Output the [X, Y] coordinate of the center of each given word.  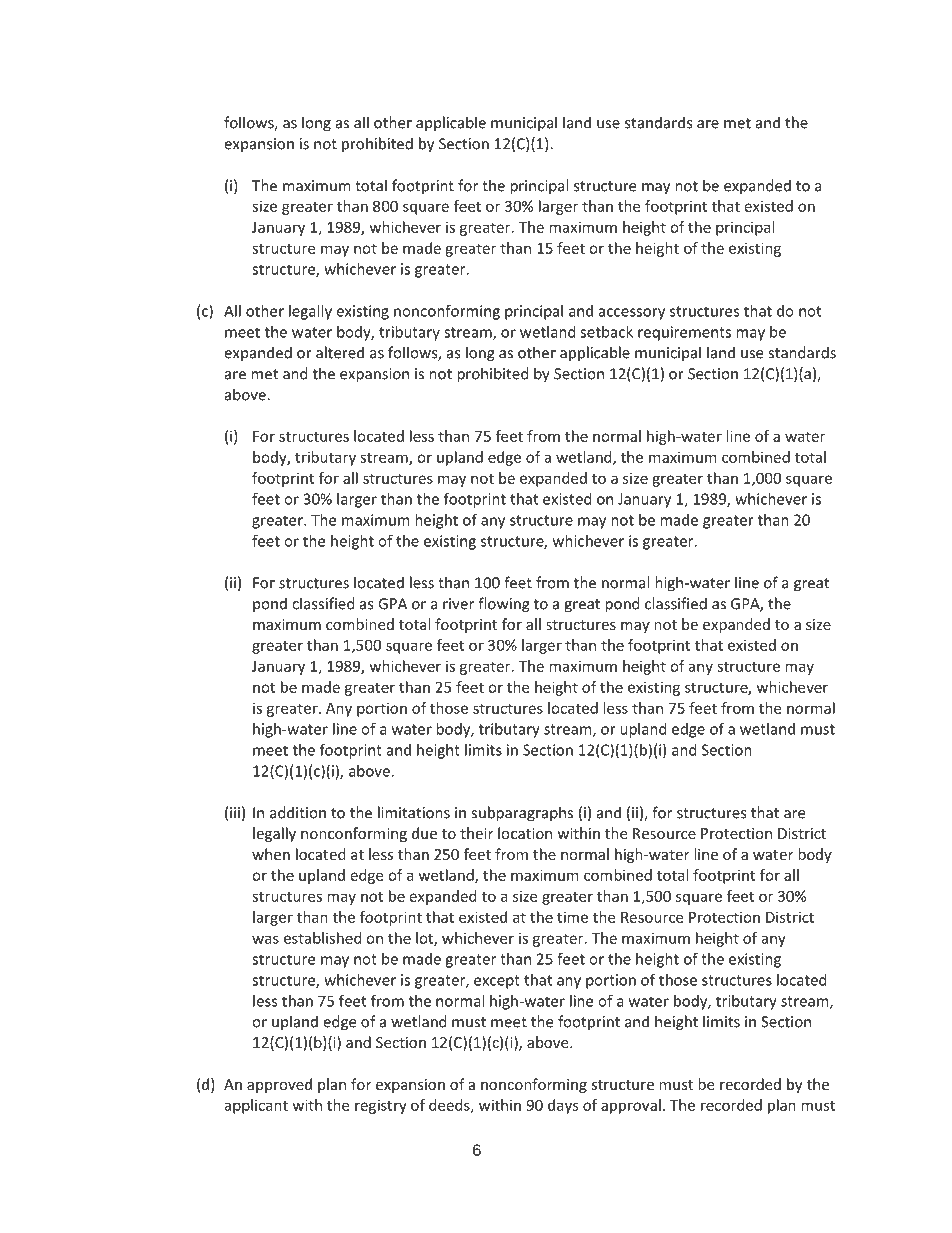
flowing [504, 605]
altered [340, 352]
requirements [684, 333]
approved [279, 1085]
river [458, 604]
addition [298, 812]
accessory [632, 314]
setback [606, 332]
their [476, 833]
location [525, 833]
